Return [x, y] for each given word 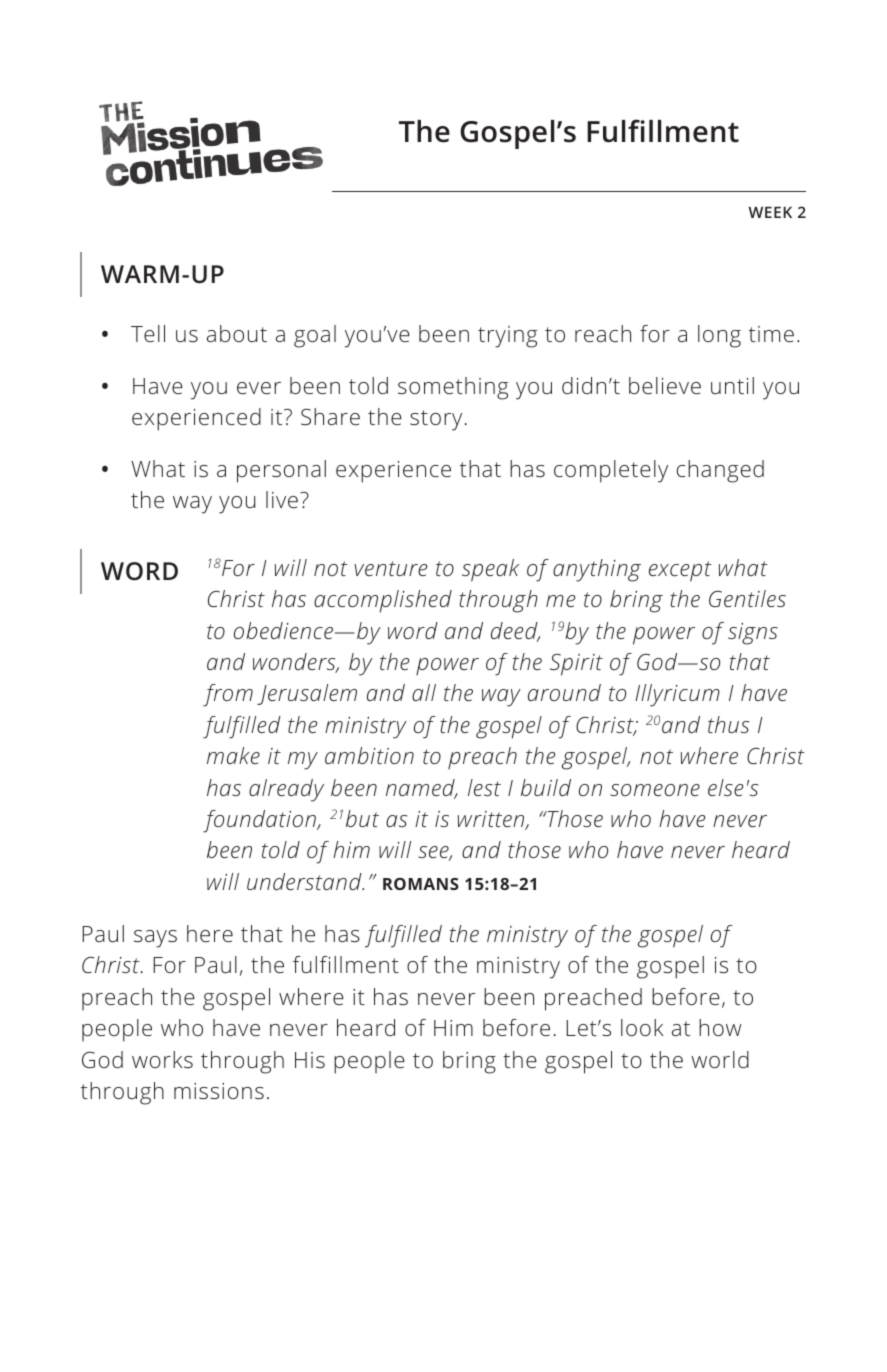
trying [507, 337]
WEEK [770, 212]
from [228, 695]
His [310, 1060]
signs [753, 634]
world [720, 1059]
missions [219, 1091]
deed [515, 632]
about [237, 333]
